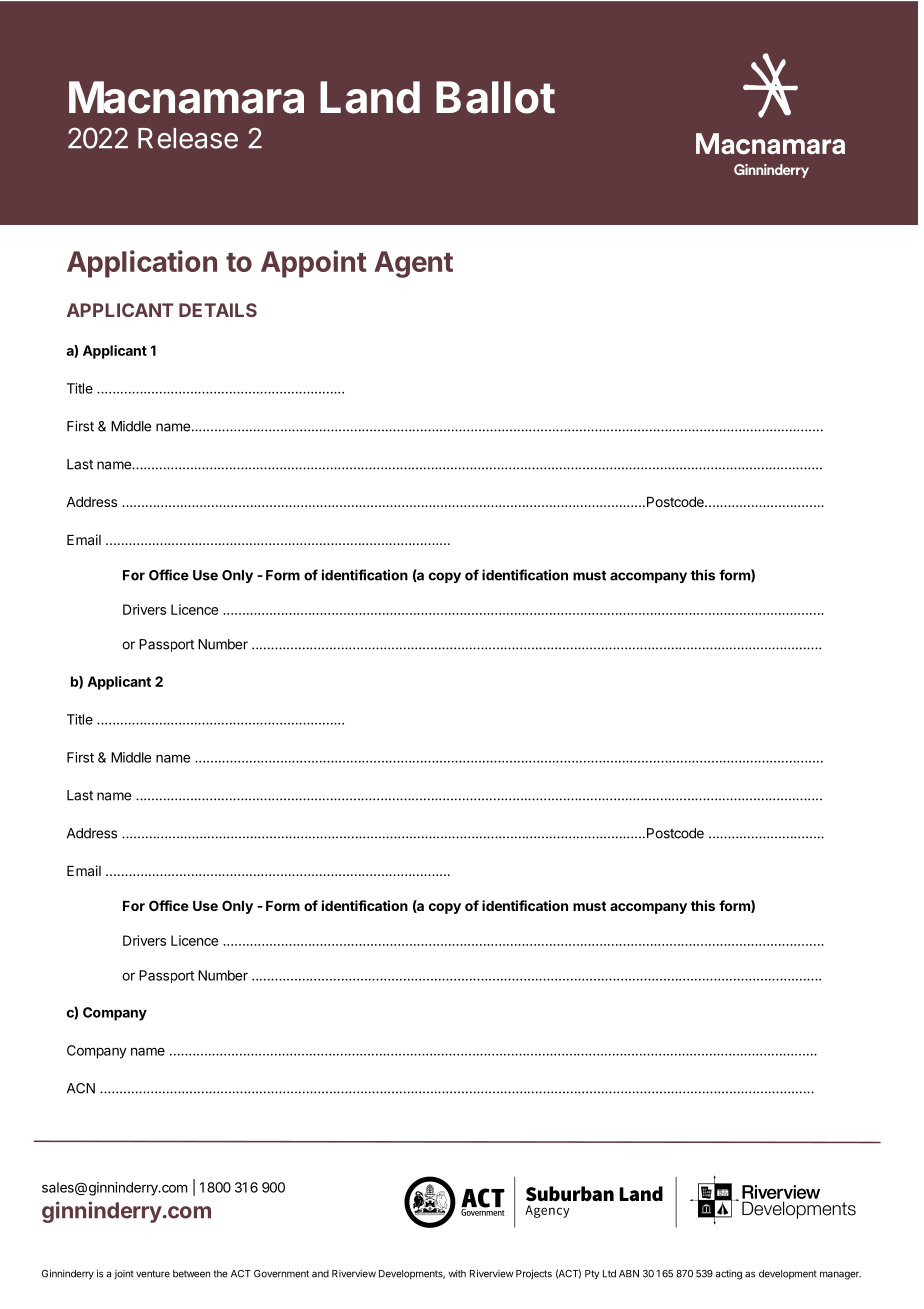 The image size is (924, 1309). I want to click on Agent, so click(413, 264).
